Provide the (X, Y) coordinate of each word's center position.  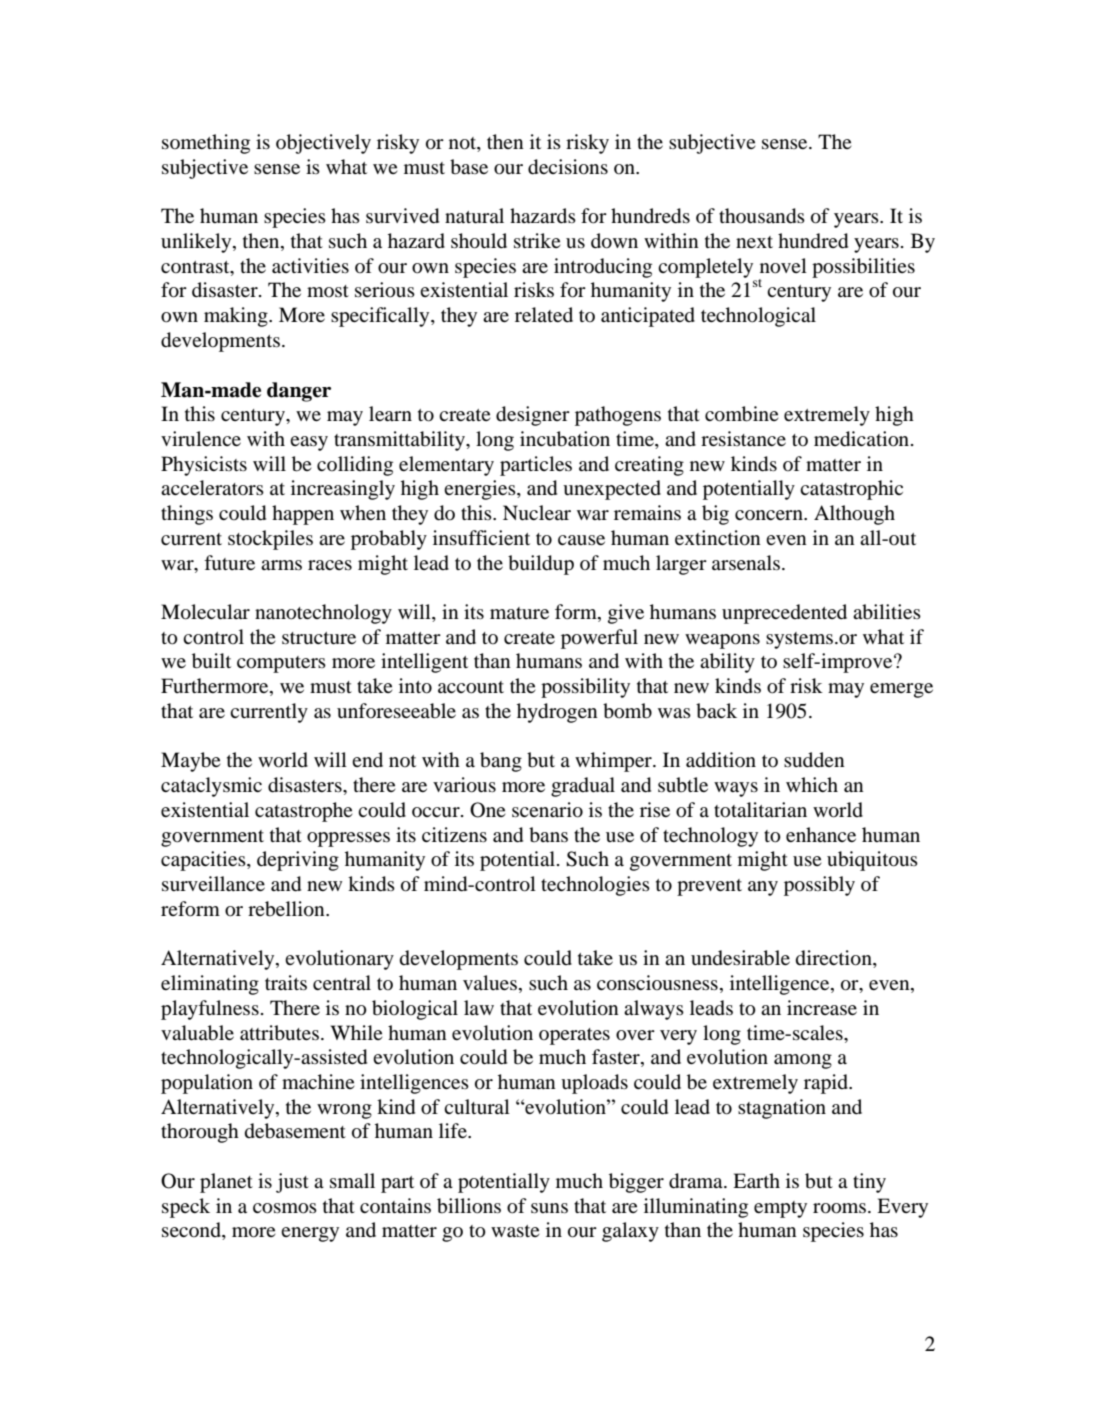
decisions (568, 167)
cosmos (285, 1208)
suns (549, 1208)
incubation (565, 439)
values (491, 984)
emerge (901, 690)
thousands (762, 216)
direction (835, 959)
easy (309, 443)
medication (863, 439)
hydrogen (557, 713)
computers (281, 664)
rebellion (287, 909)
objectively (323, 144)
